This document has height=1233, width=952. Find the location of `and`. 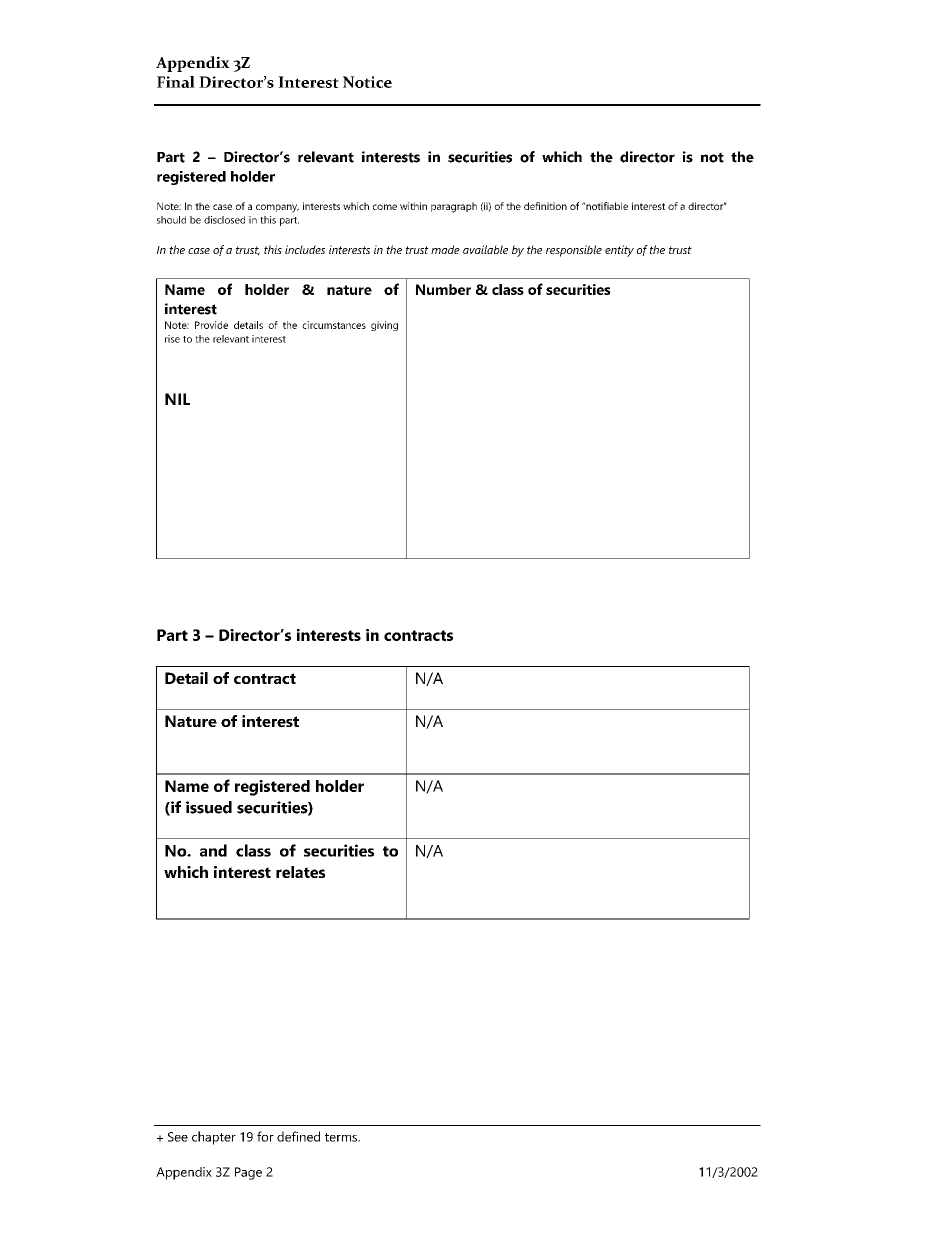

and is located at coordinates (213, 850).
